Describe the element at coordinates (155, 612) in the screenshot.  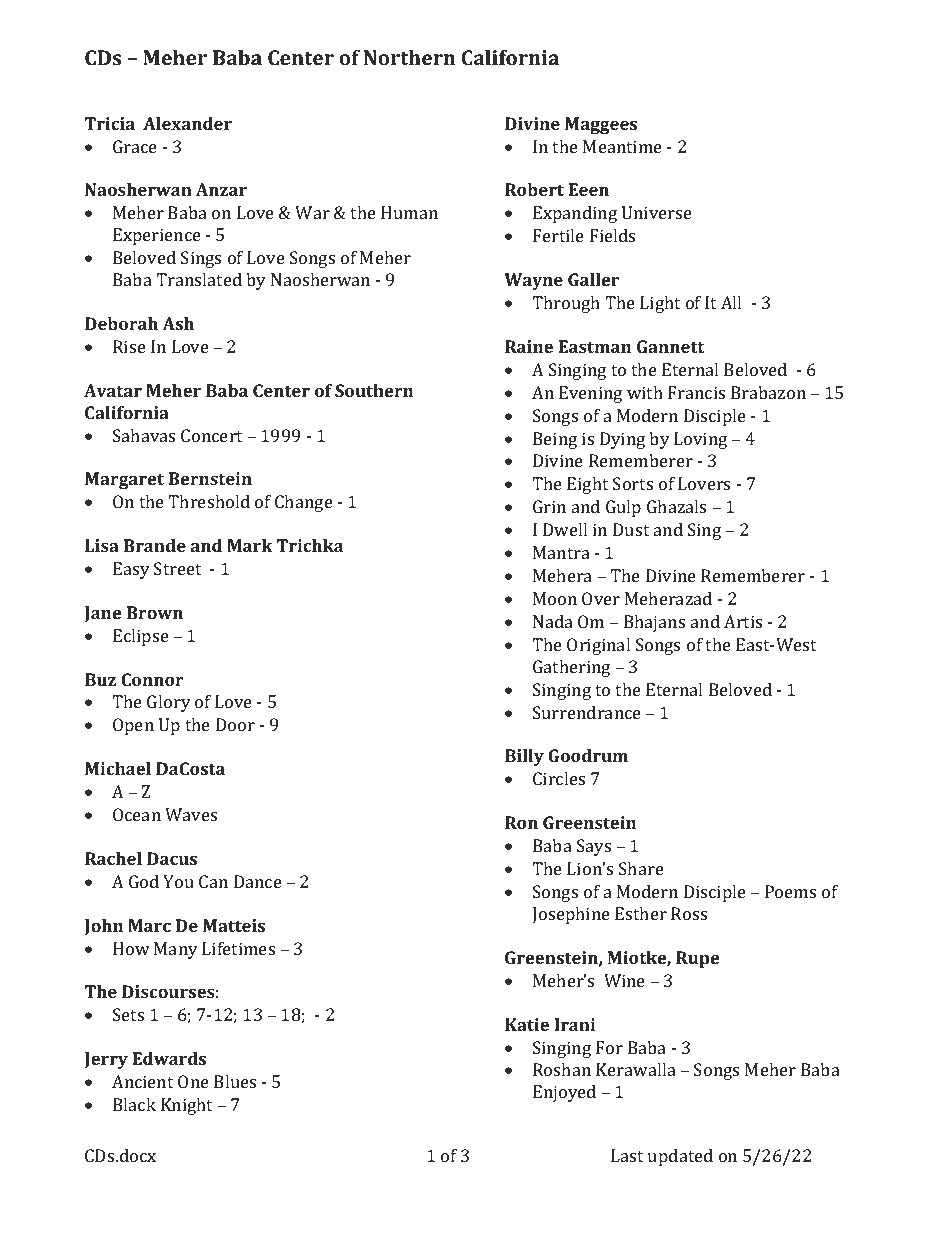
I see `Brown` at that location.
